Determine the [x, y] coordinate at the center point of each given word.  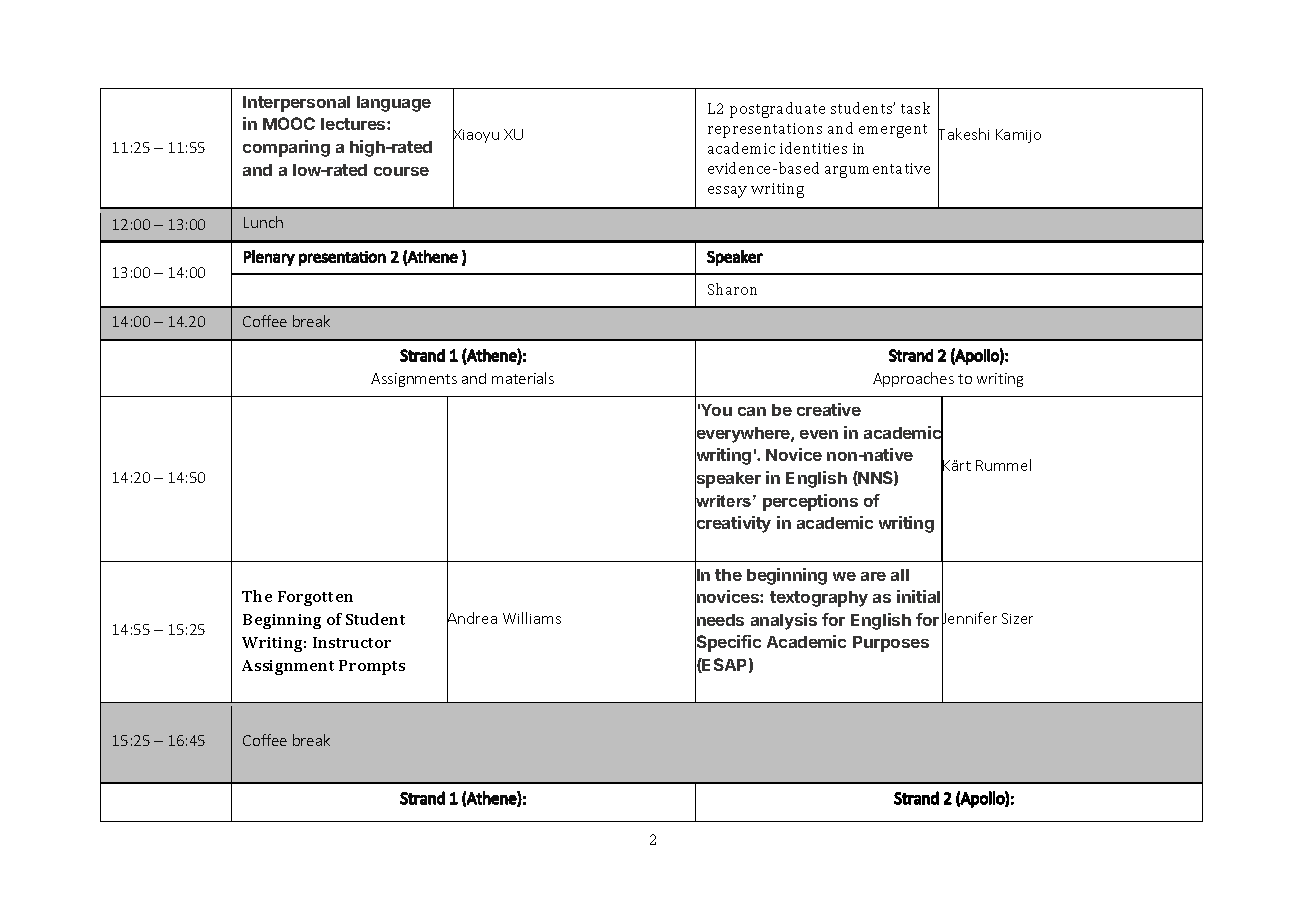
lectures [354, 124]
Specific [728, 644]
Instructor [352, 642]
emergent [893, 131]
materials [523, 378]
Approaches [913, 379]
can [752, 411]
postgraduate [777, 110]
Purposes [891, 644]
